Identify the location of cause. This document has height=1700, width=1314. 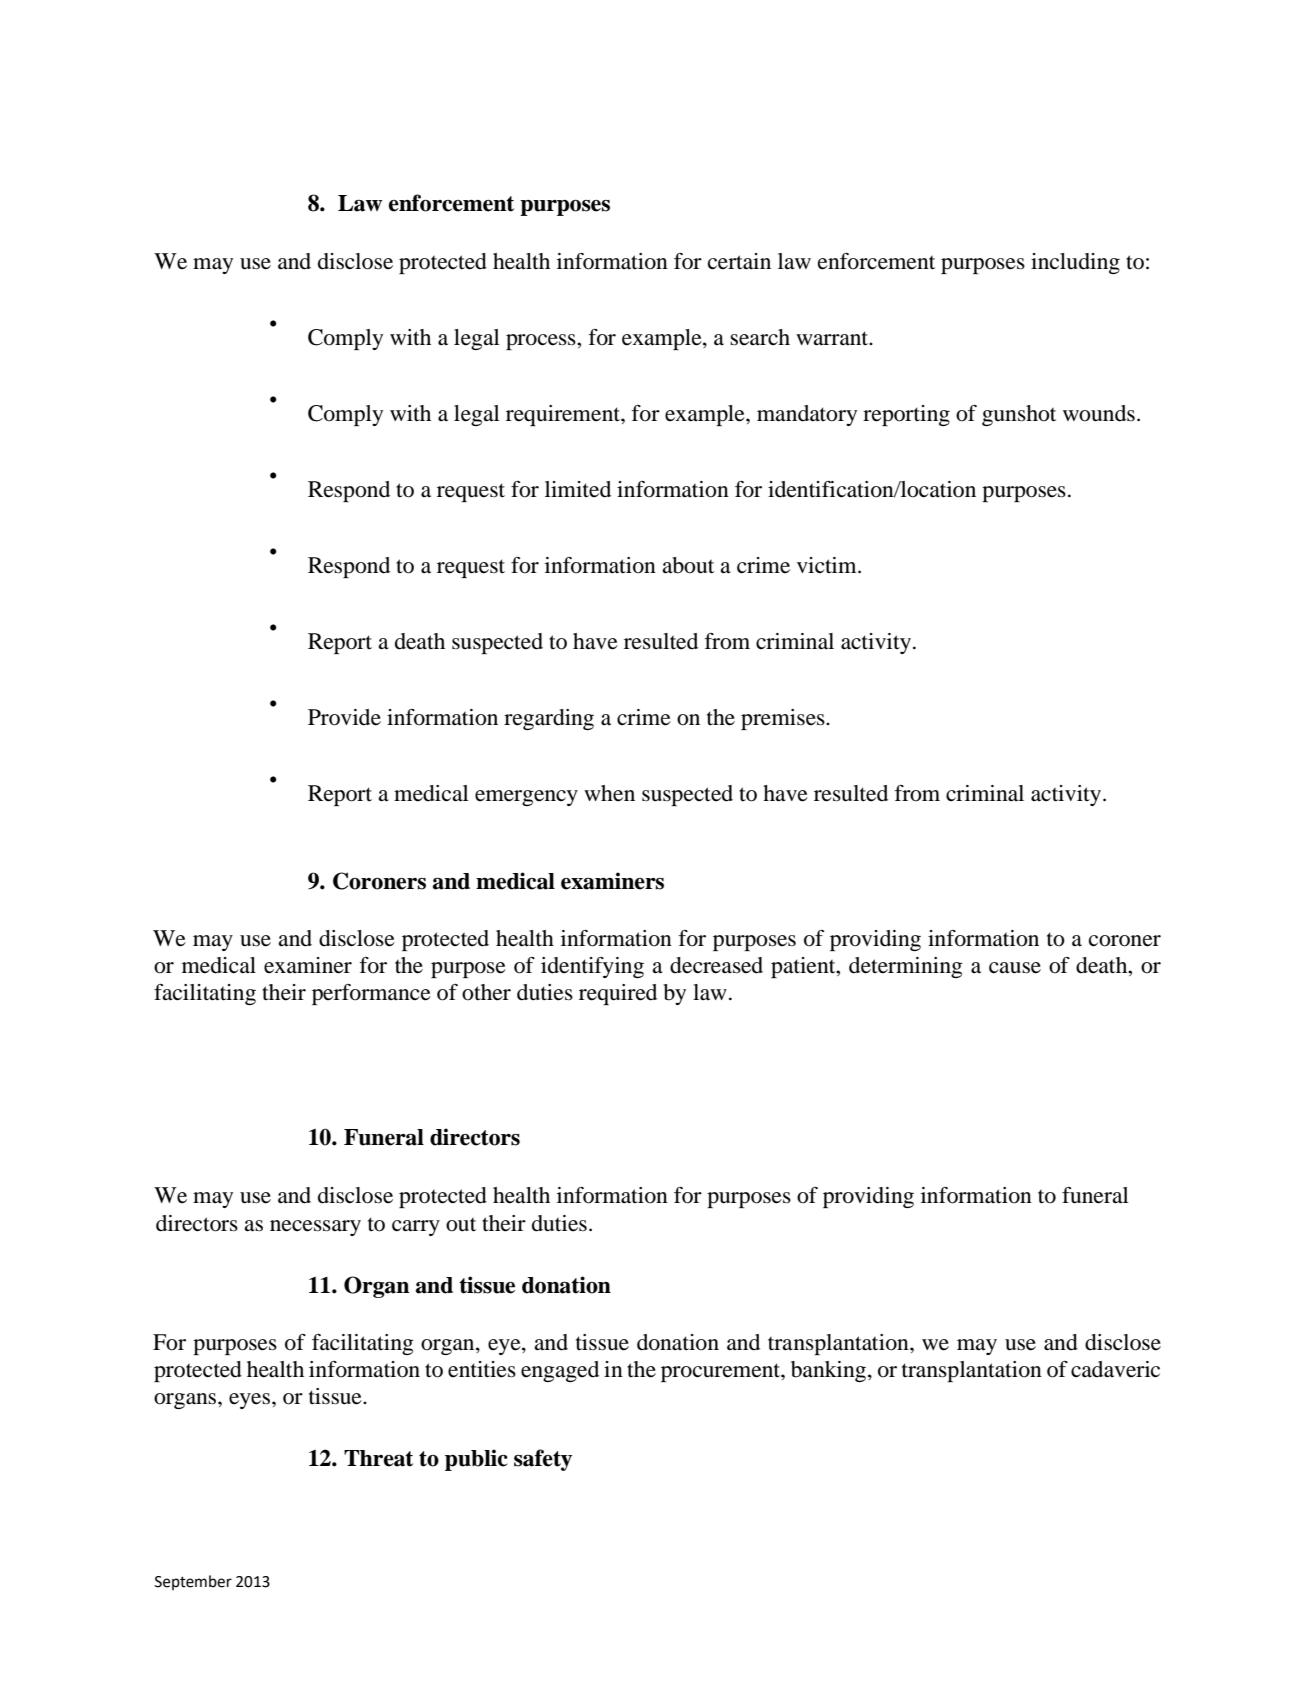
(1015, 968).
